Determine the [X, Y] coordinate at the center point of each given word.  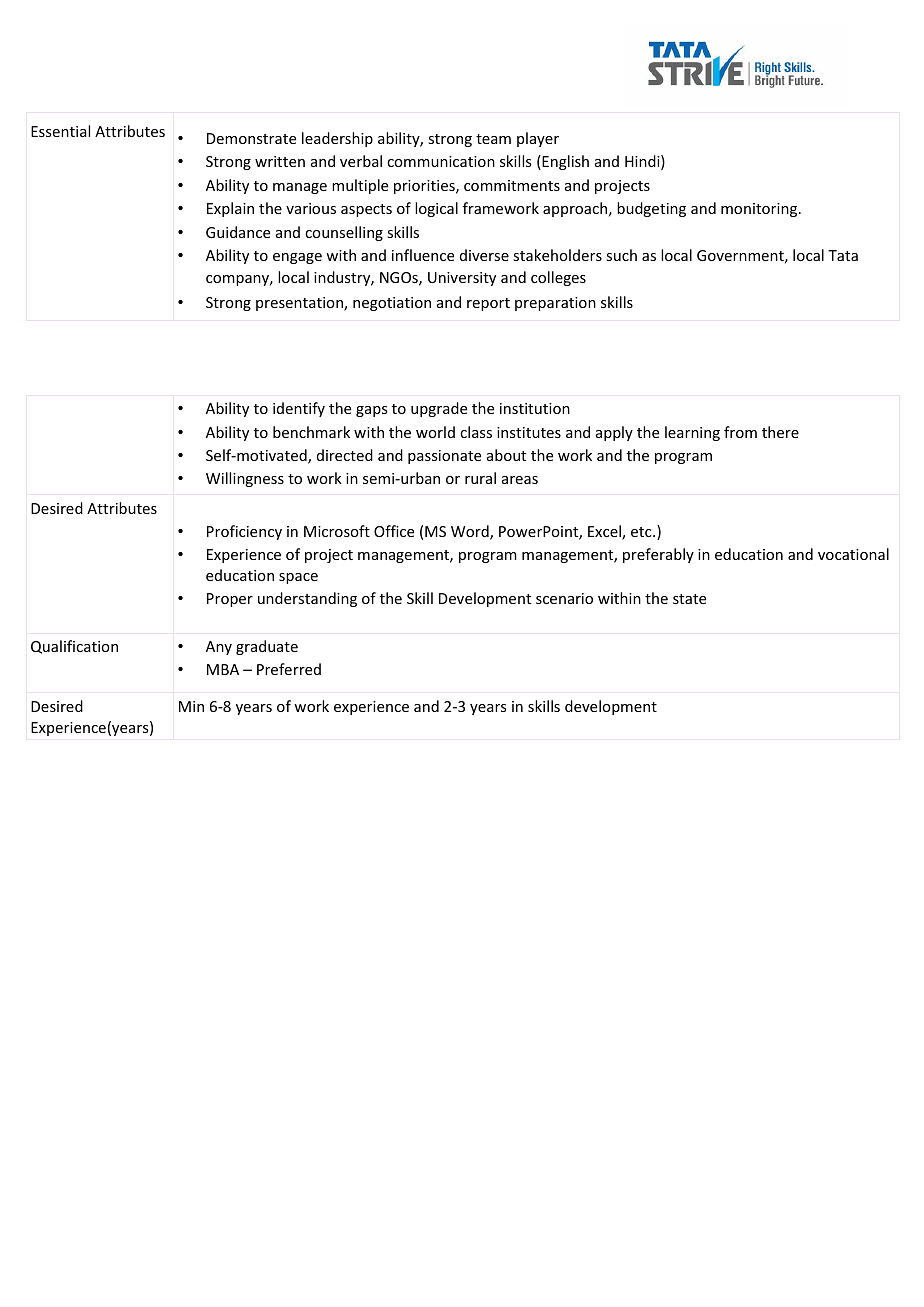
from [740, 432]
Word [471, 532]
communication [441, 161]
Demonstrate [251, 138]
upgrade [439, 409]
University [462, 279]
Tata [843, 255]
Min [191, 706]
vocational [853, 554]
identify [299, 409]
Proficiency [244, 532]
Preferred [289, 669]
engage [297, 258]
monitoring [760, 210]
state [689, 599]
